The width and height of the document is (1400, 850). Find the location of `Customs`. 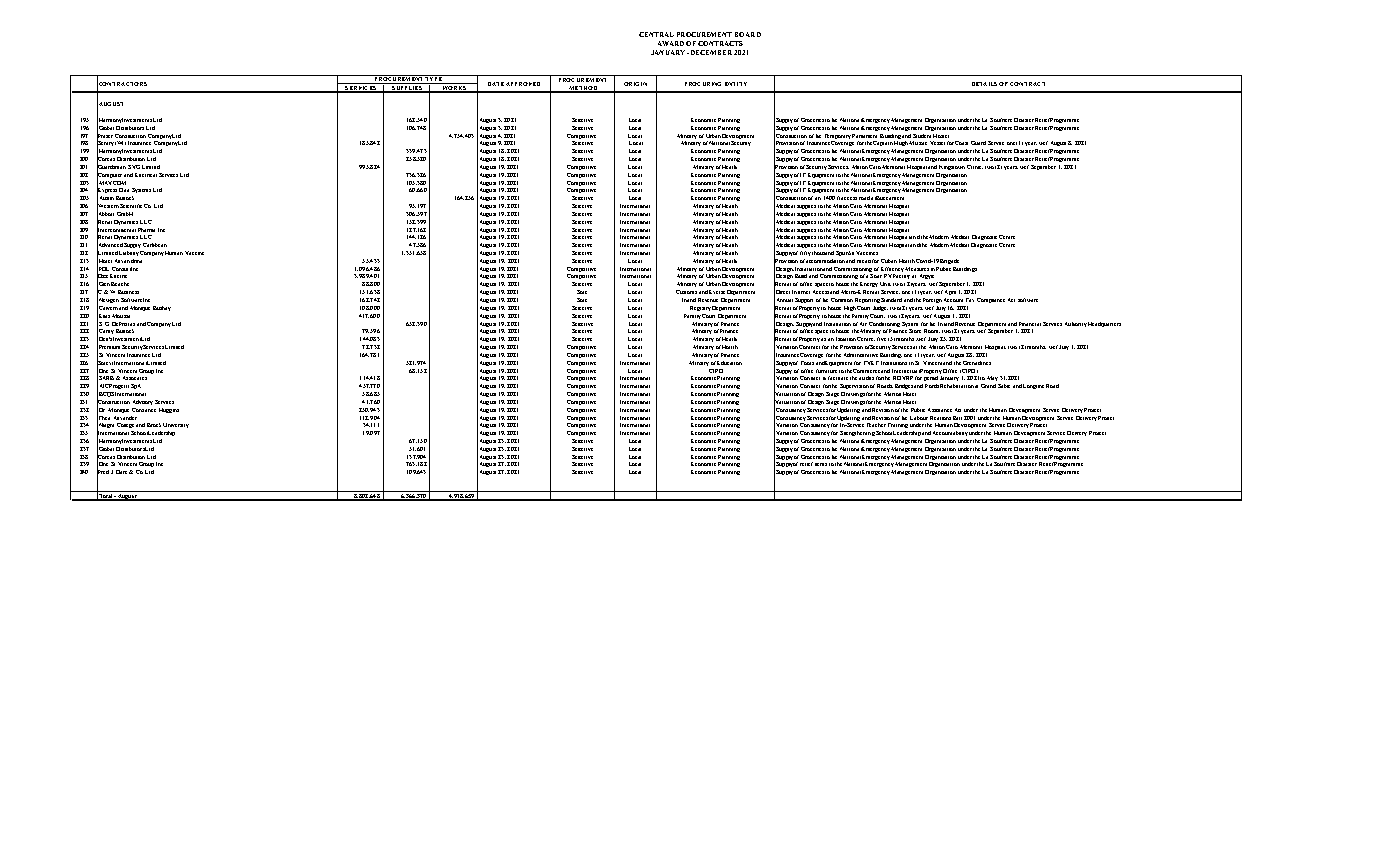

Customs is located at coordinates (686, 292).
